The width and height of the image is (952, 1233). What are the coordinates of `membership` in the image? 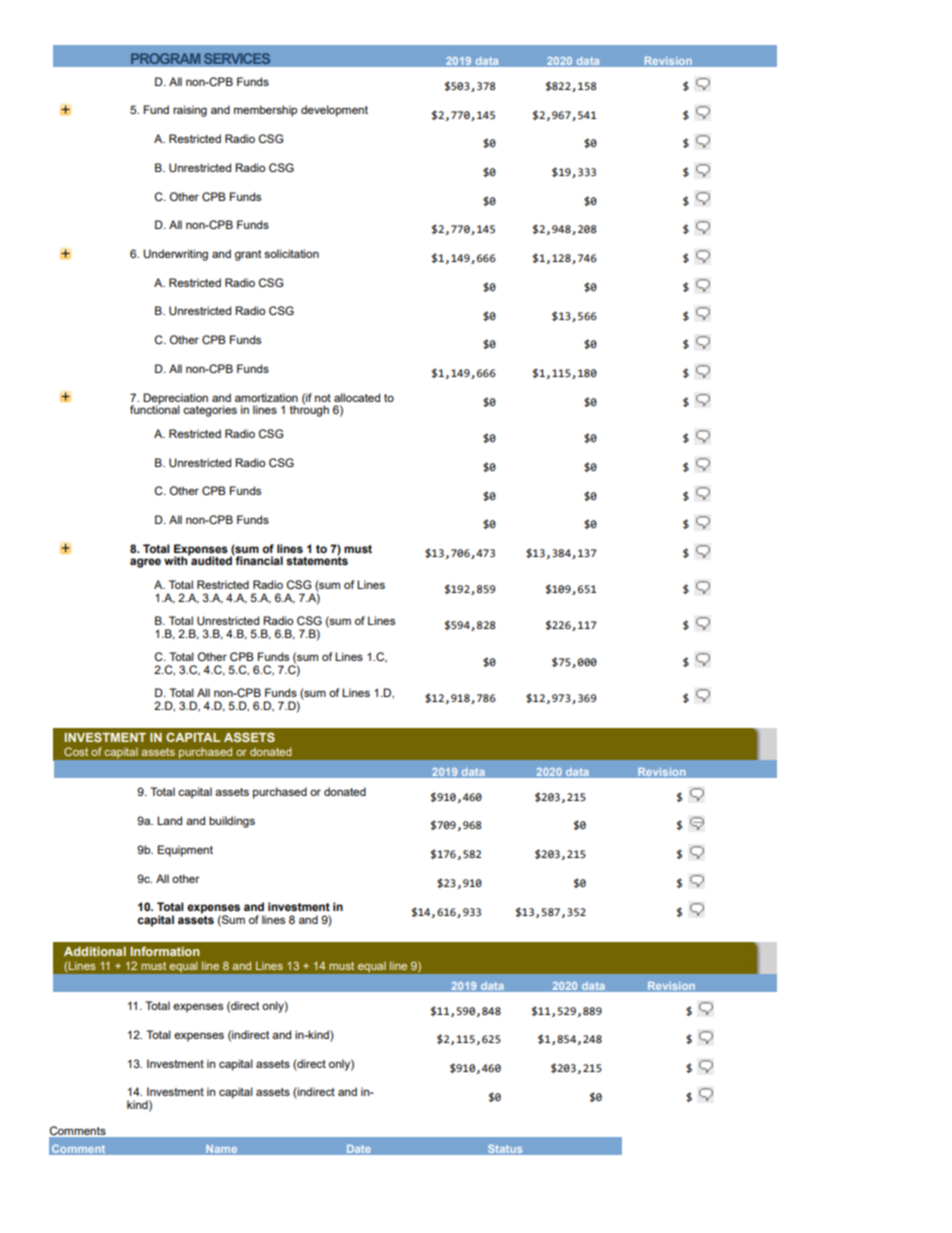 It's located at (265, 111).
